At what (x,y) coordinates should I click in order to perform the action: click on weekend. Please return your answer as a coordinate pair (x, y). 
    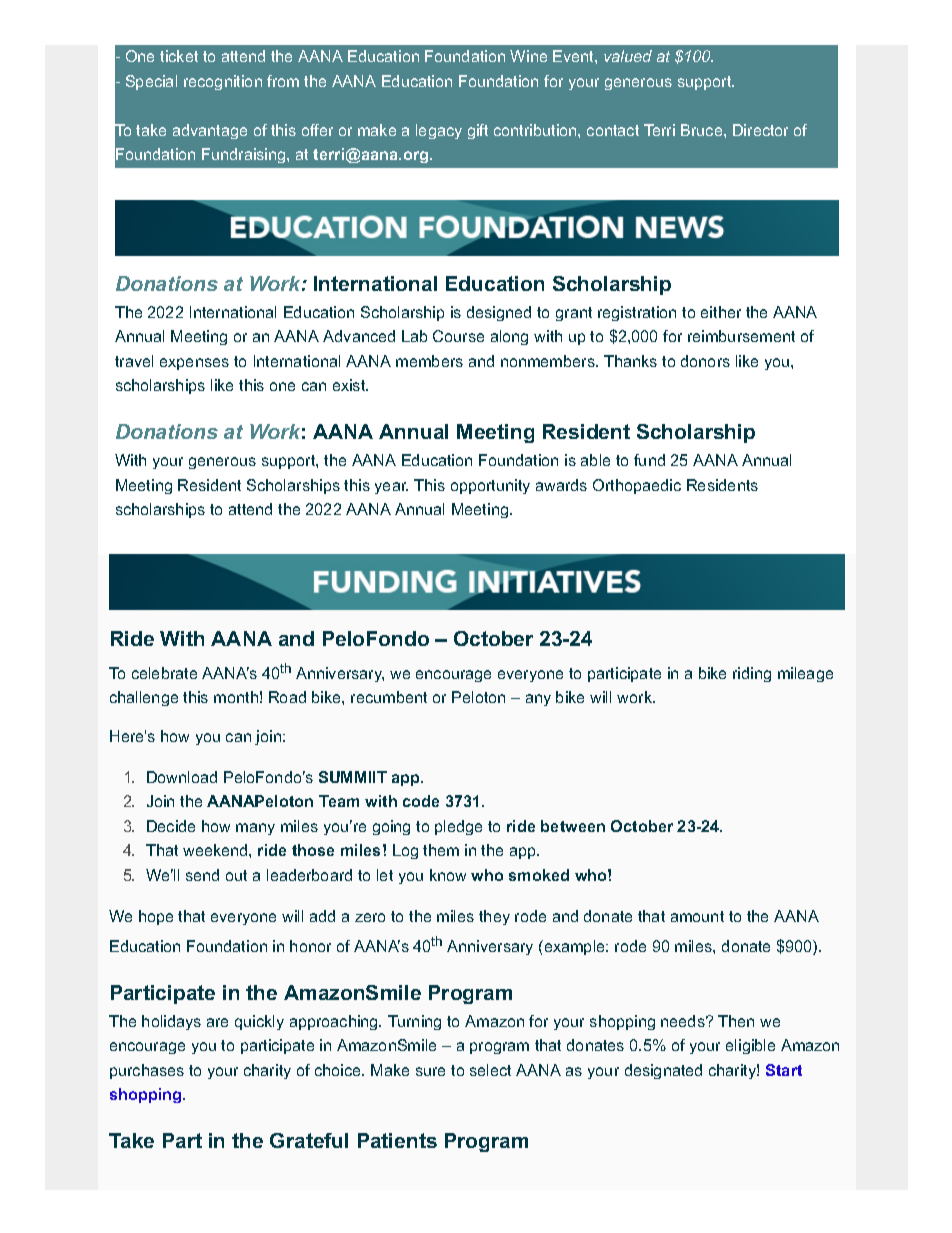
    Looking at the image, I should click on (216, 850).
